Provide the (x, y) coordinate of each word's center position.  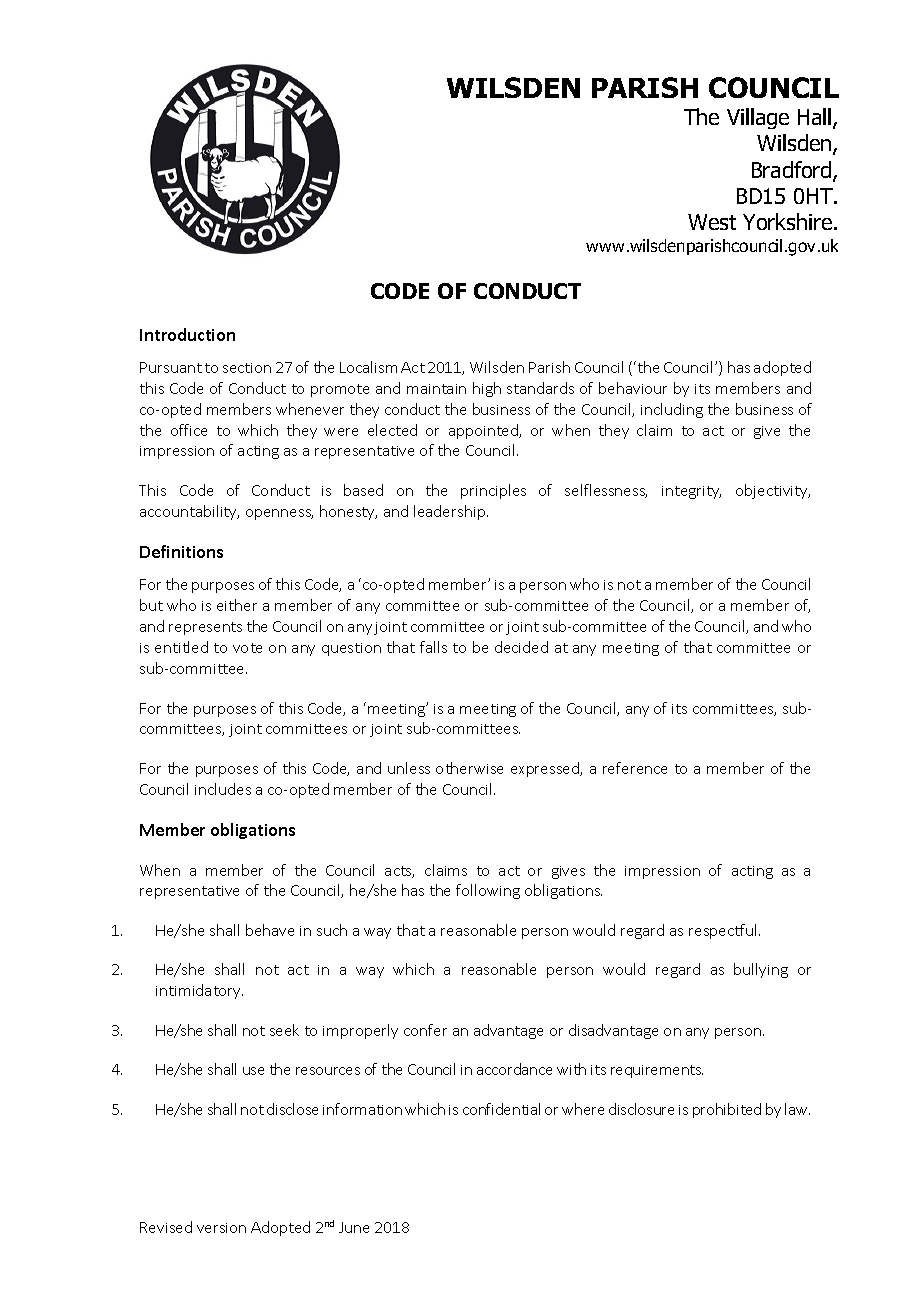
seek (284, 1030)
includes (223, 789)
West (712, 222)
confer (425, 1030)
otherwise (469, 768)
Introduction (187, 334)
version (221, 1228)
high (487, 389)
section (247, 368)
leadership (451, 512)
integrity (691, 492)
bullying (761, 970)
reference (635, 768)
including (672, 410)
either (237, 605)
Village (758, 118)
